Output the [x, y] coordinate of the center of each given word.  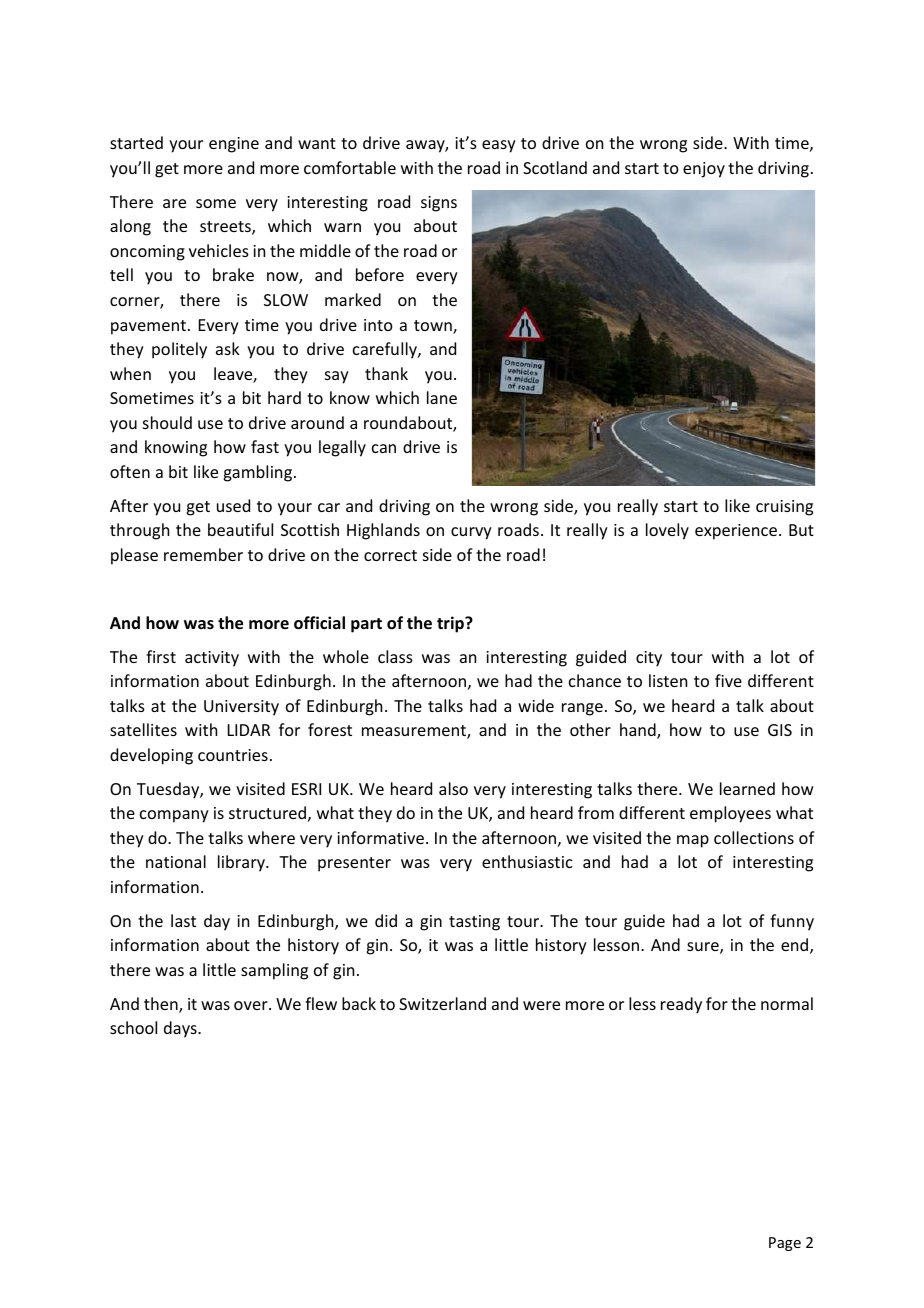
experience [737, 532]
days [181, 1029]
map [693, 841]
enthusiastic [527, 861]
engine [234, 145]
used [233, 505]
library [242, 863]
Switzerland [442, 1003]
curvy [471, 533]
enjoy [704, 170]
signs [439, 204]
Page [785, 1244]
